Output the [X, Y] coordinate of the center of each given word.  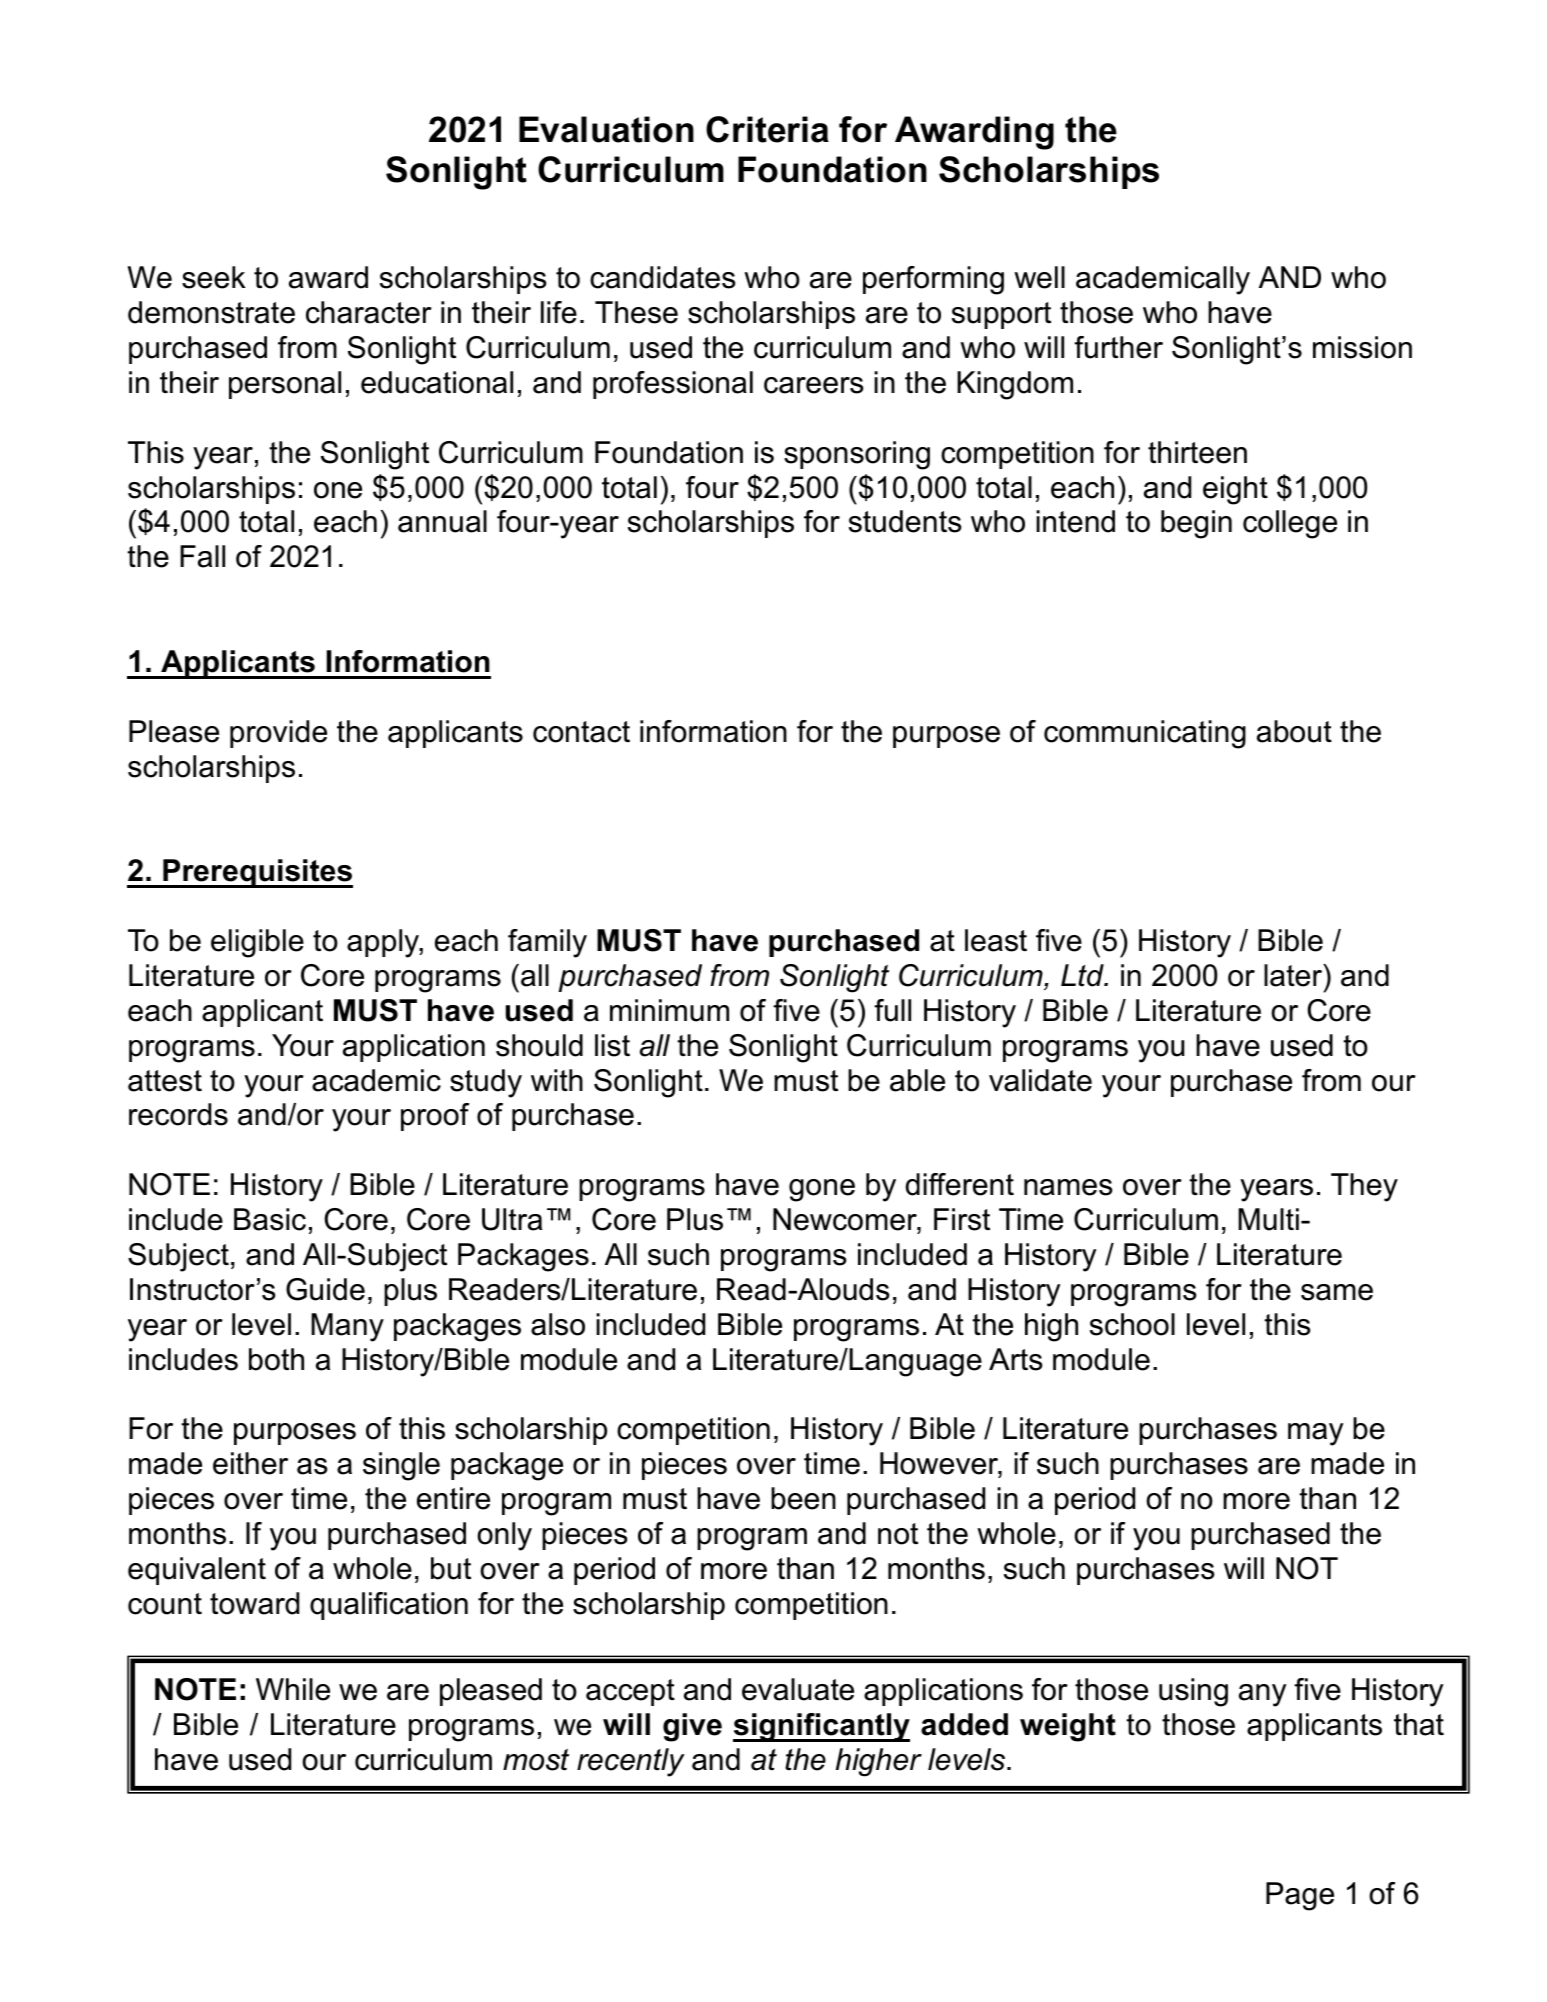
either [250, 1463]
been [803, 1498]
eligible [257, 943]
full [892, 1010]
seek [214, 277]
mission [1362, 347]
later [1294, 975]
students [905, 521]
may [1315, 1434]
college [1290, 524]
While [293, 1689]
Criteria [767, 129]
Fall [202, 556]
